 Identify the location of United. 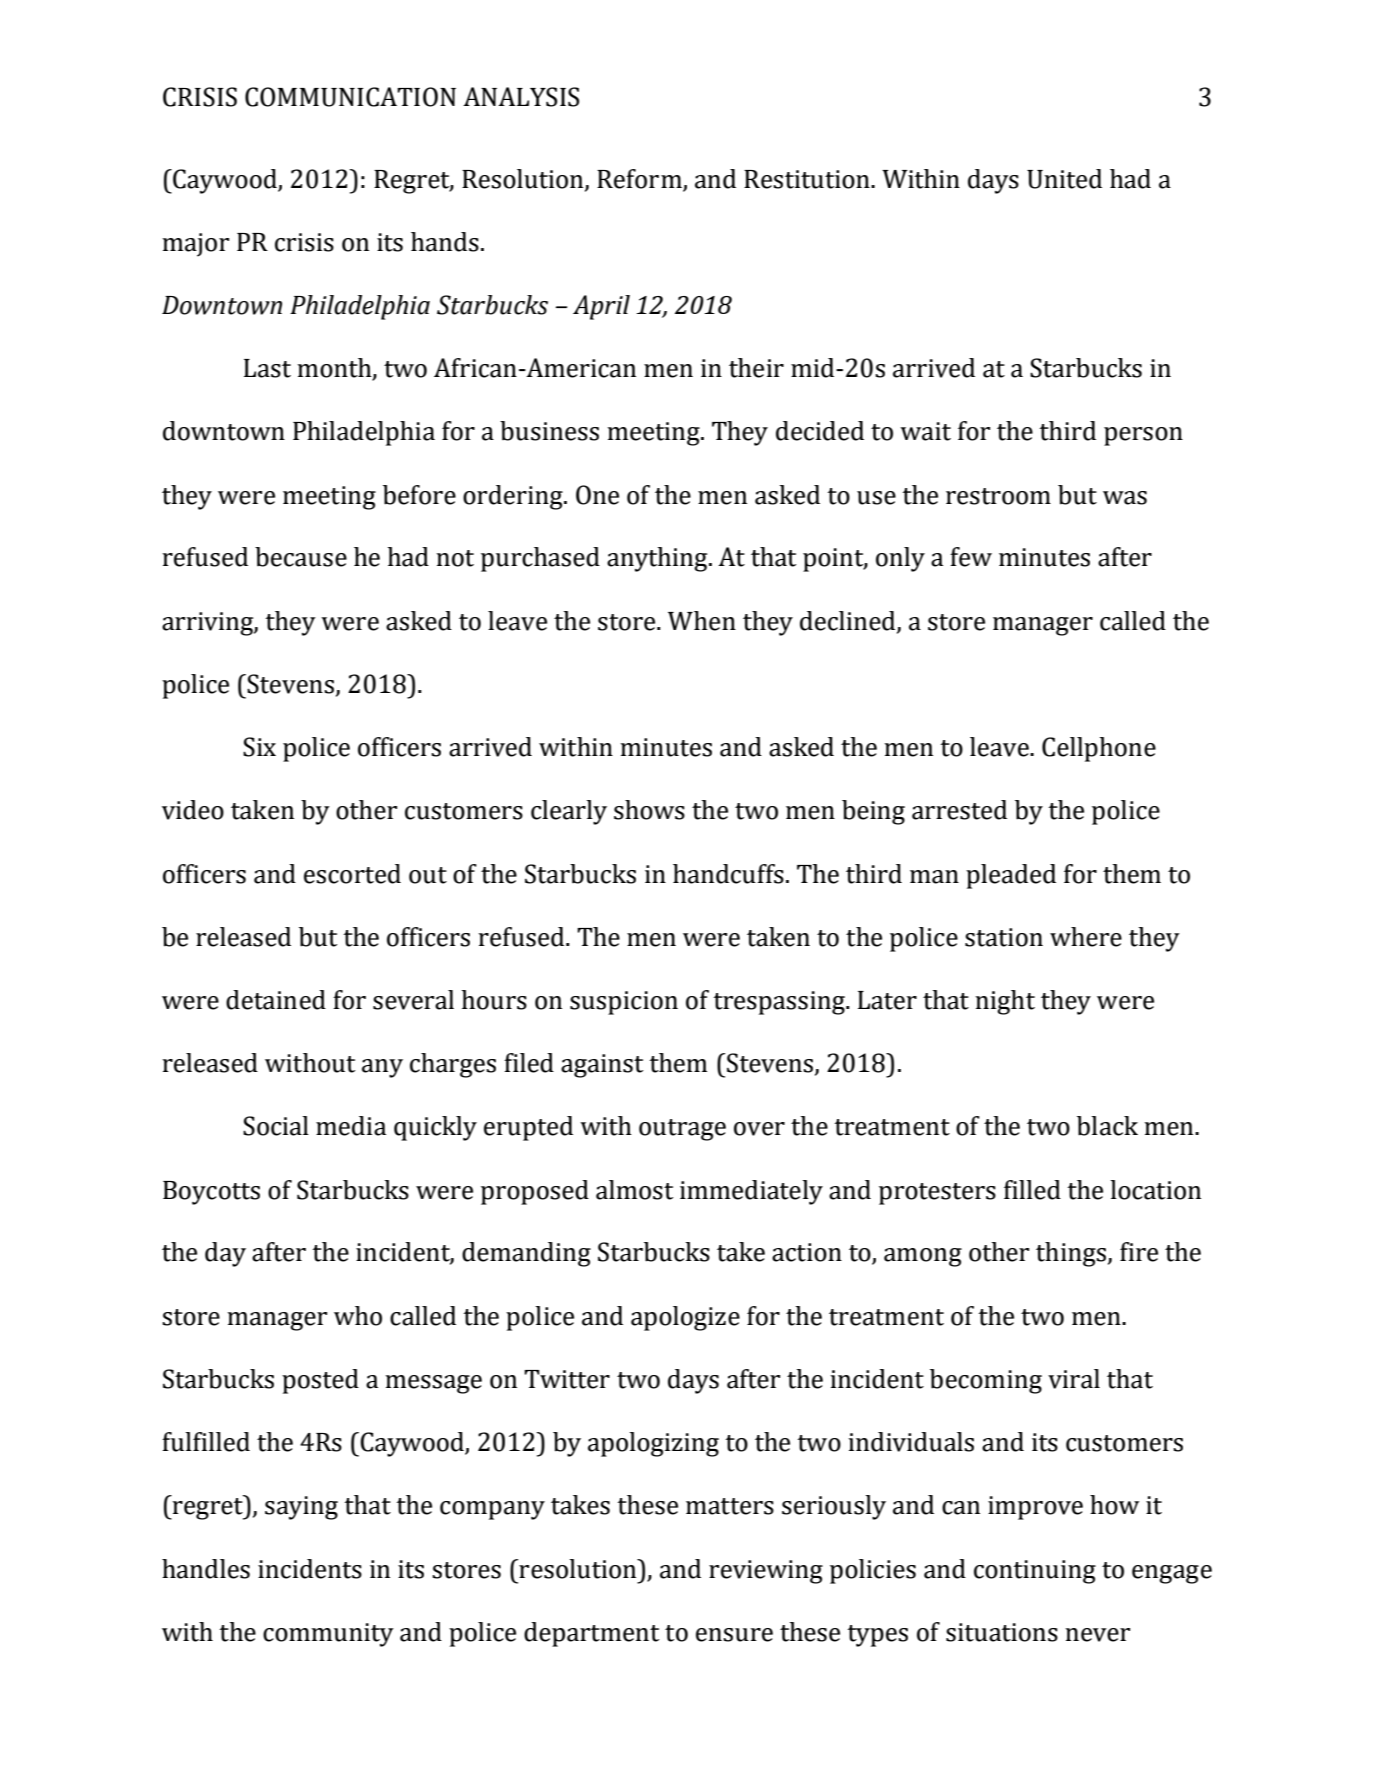
(1064, 179).
